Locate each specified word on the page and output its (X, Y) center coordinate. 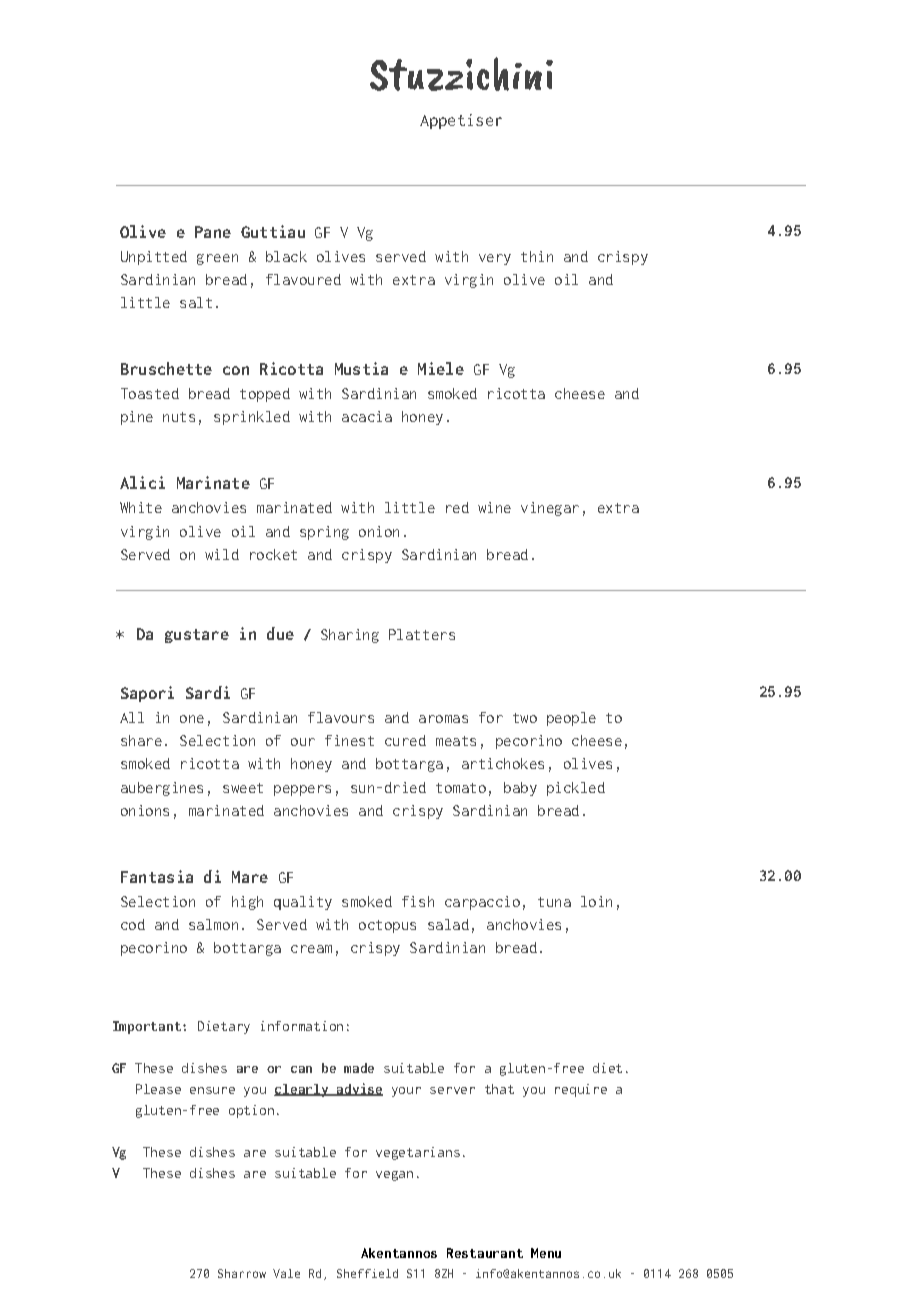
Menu (546, 1253)
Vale (286, 1273)
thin (537, 256)
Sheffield (367, 1273)
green (217, 259)
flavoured (303, 279)
